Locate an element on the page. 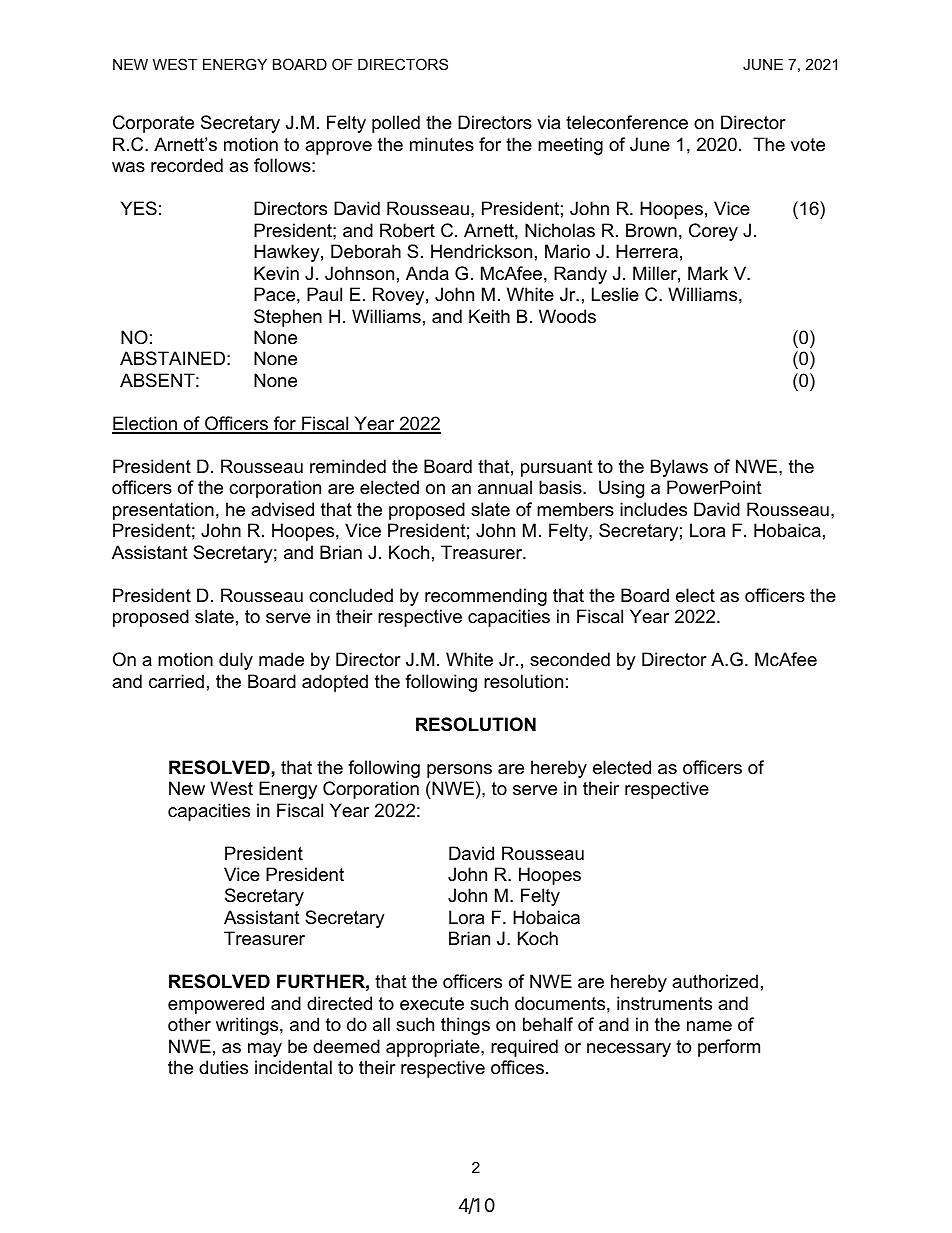  things is located at coordinates (465, 1026).
